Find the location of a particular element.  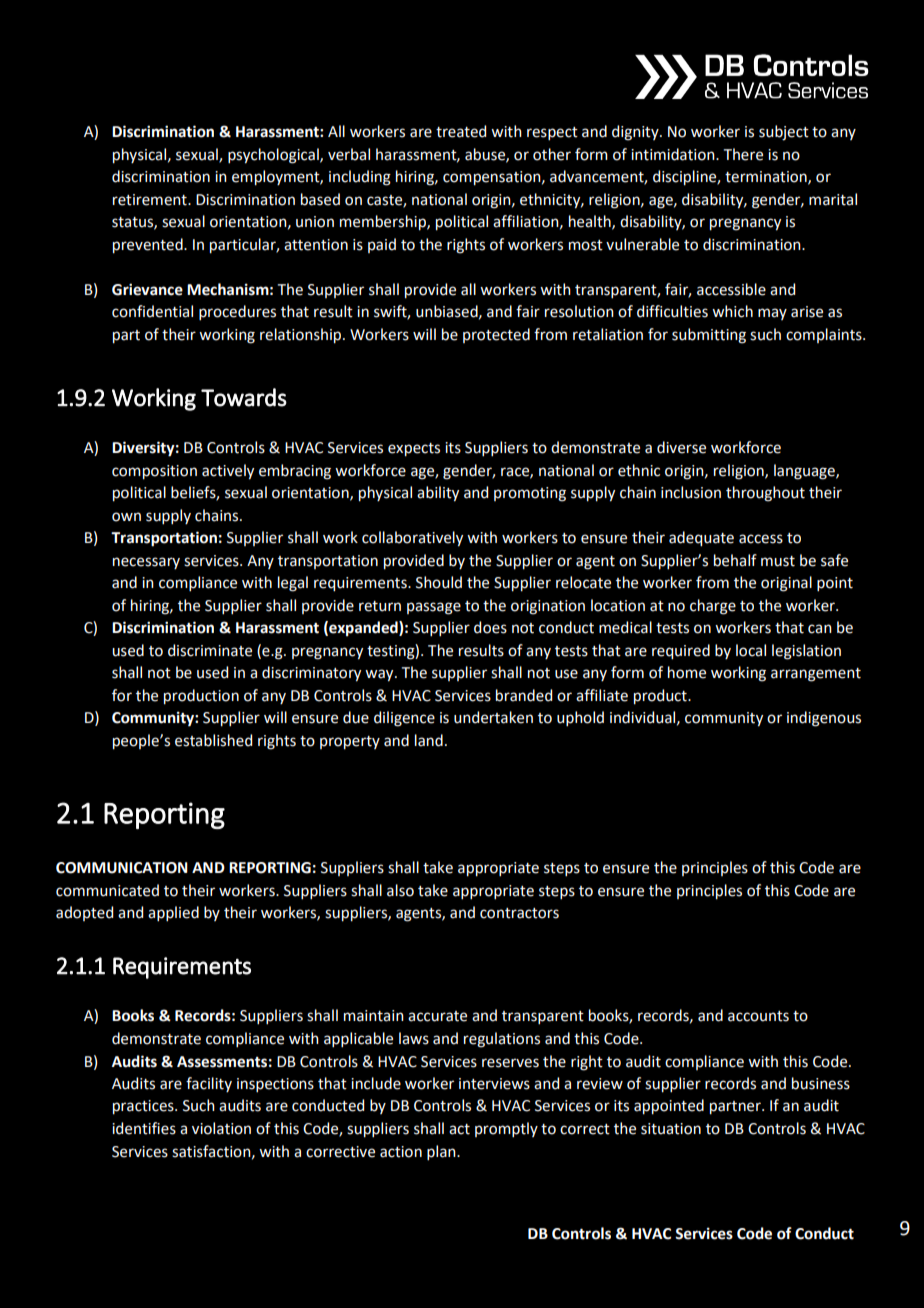

treated is located at coordinates (461, 131).
